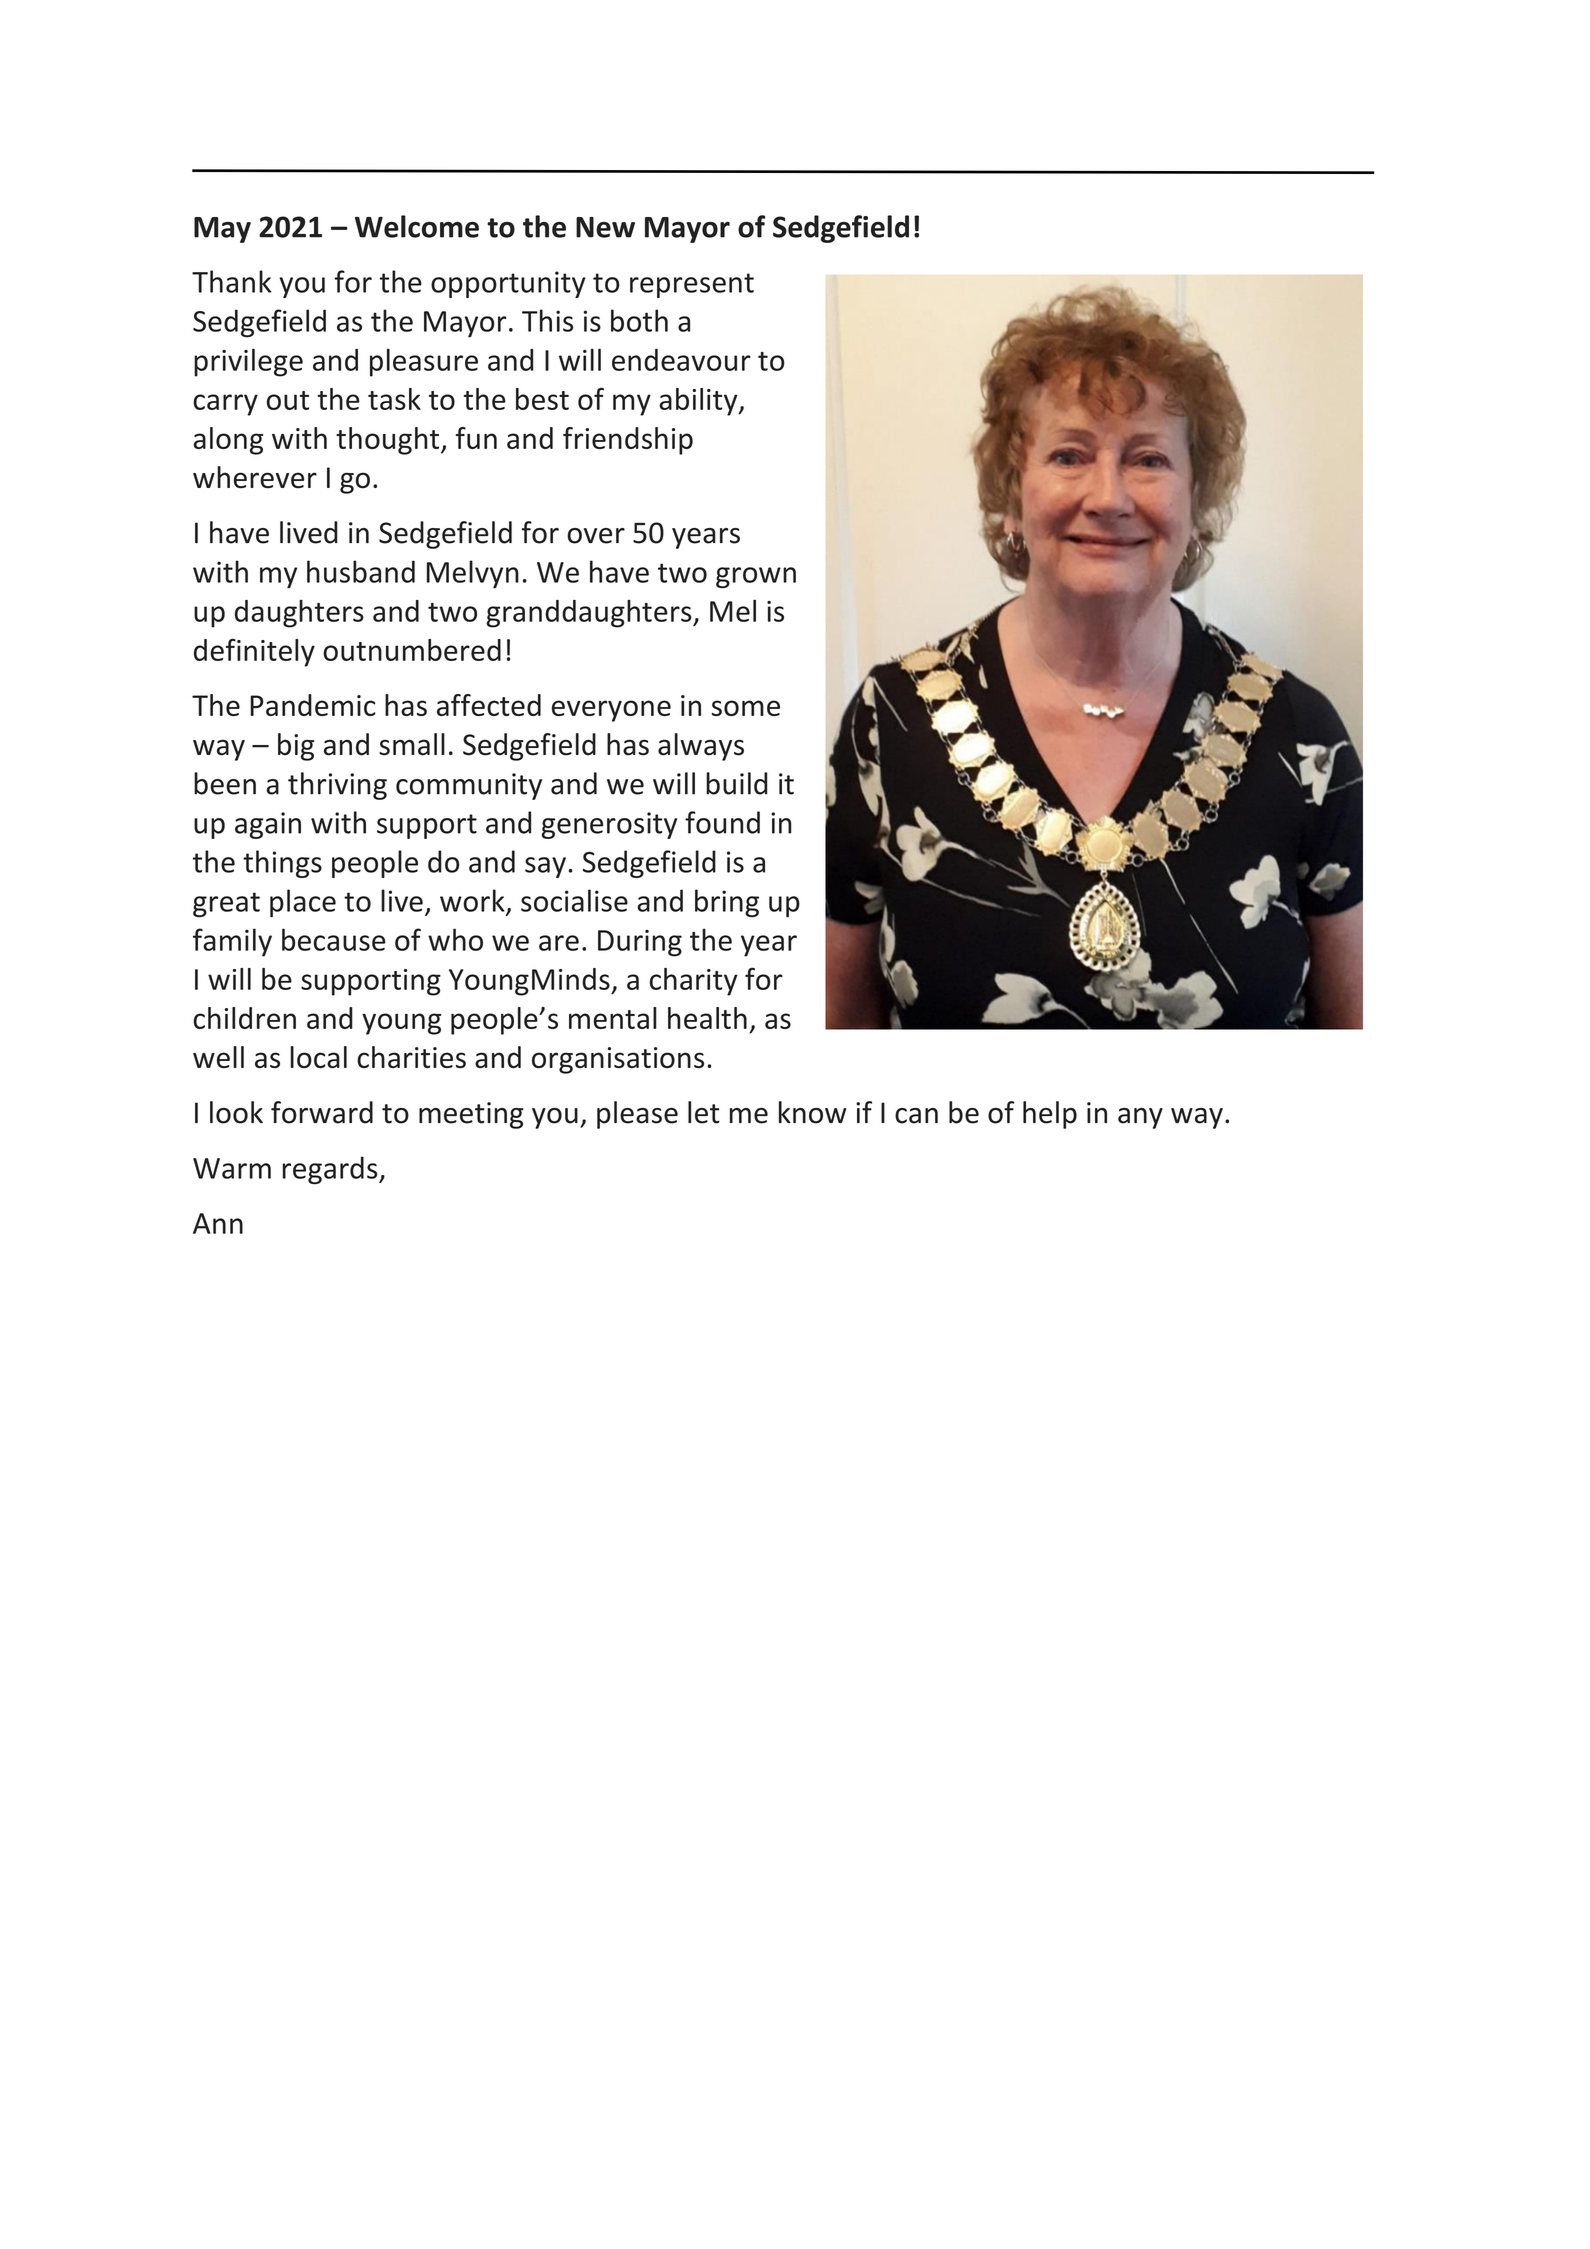 The image size is (1590, 2249). Describe the element at coordinates (681, 360) in the image. I see `endeavour` at that location.
